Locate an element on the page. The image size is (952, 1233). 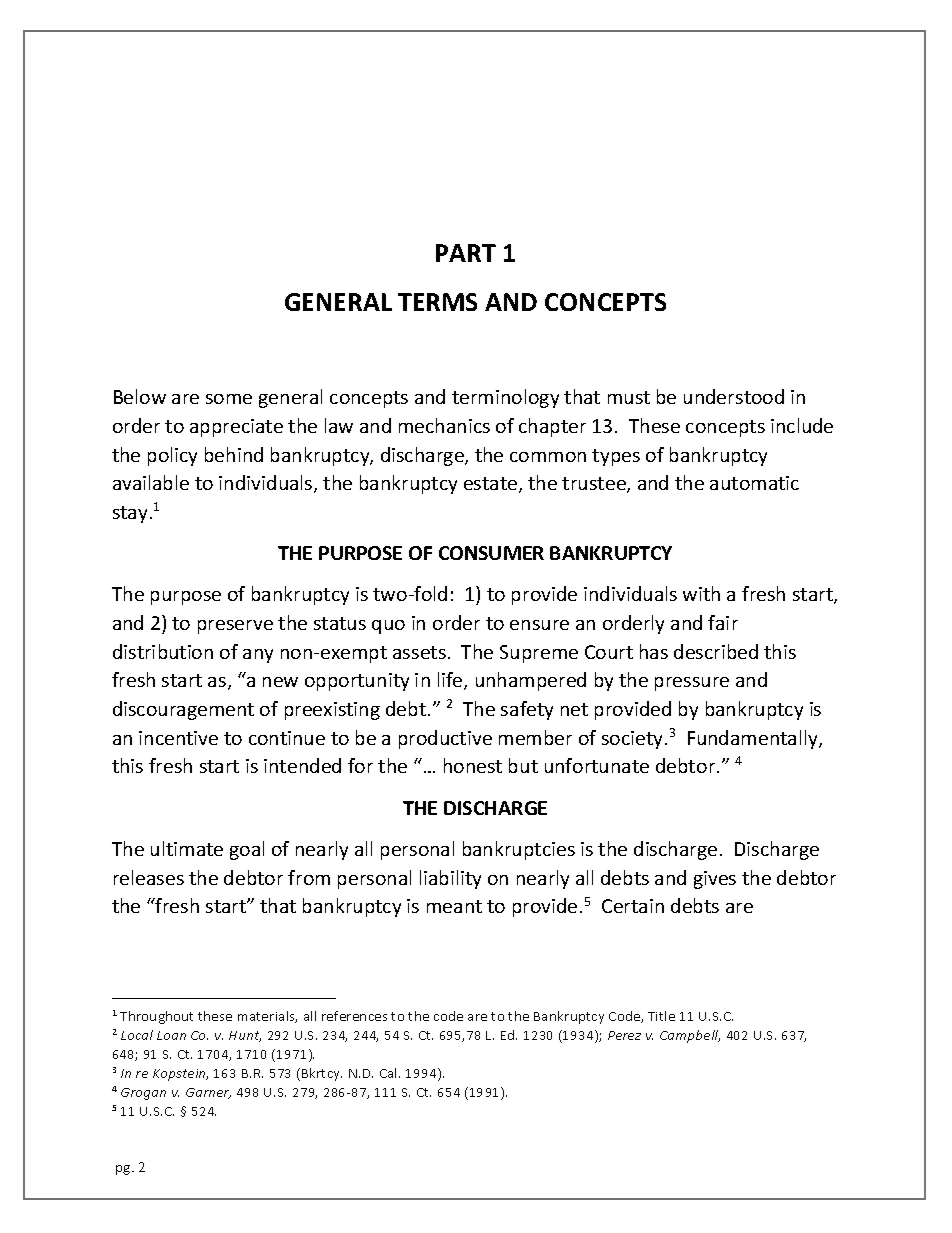
meant is located at coordinates (454, 906).
